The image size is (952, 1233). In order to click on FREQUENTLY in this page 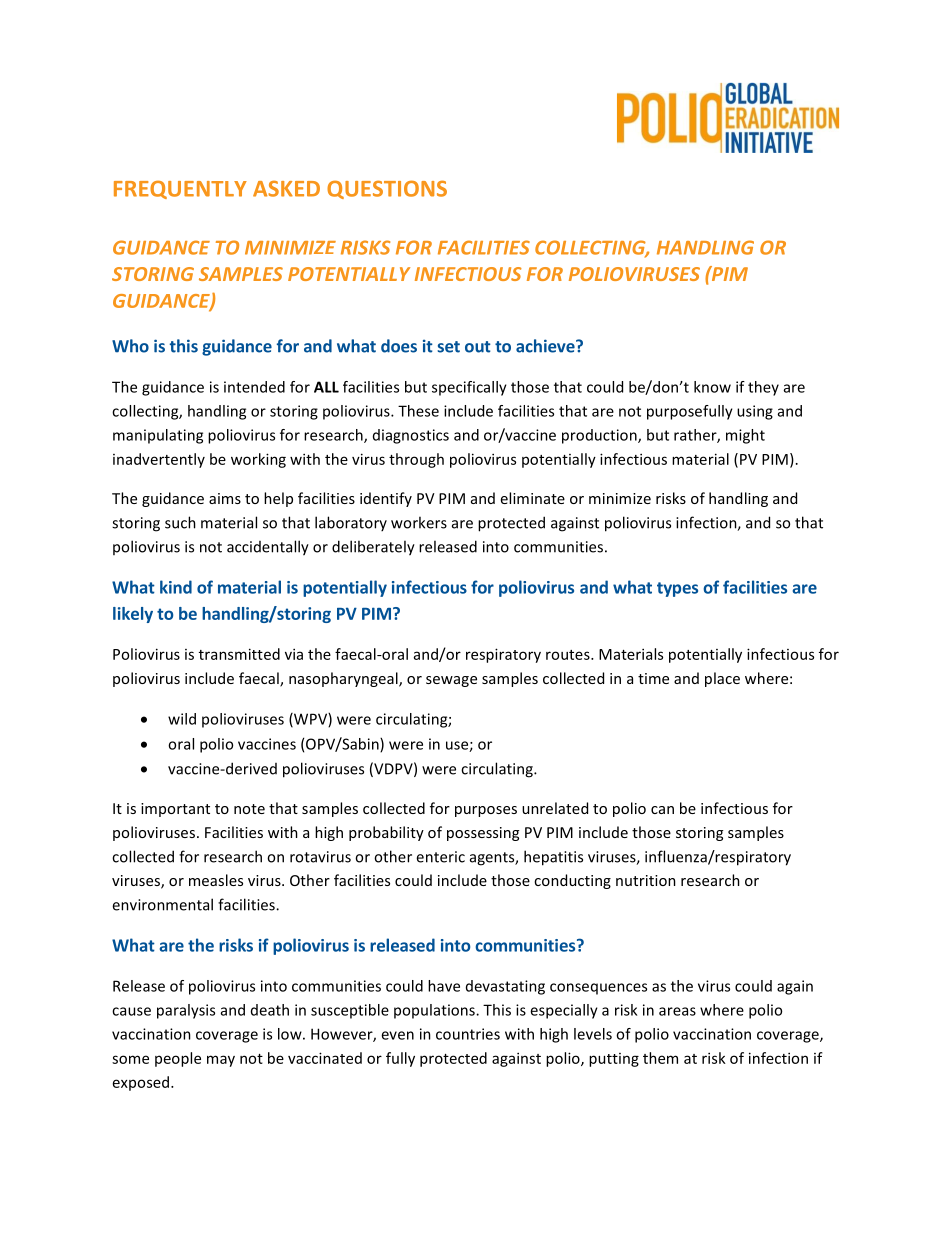, I will do `click(180, 189)`.
